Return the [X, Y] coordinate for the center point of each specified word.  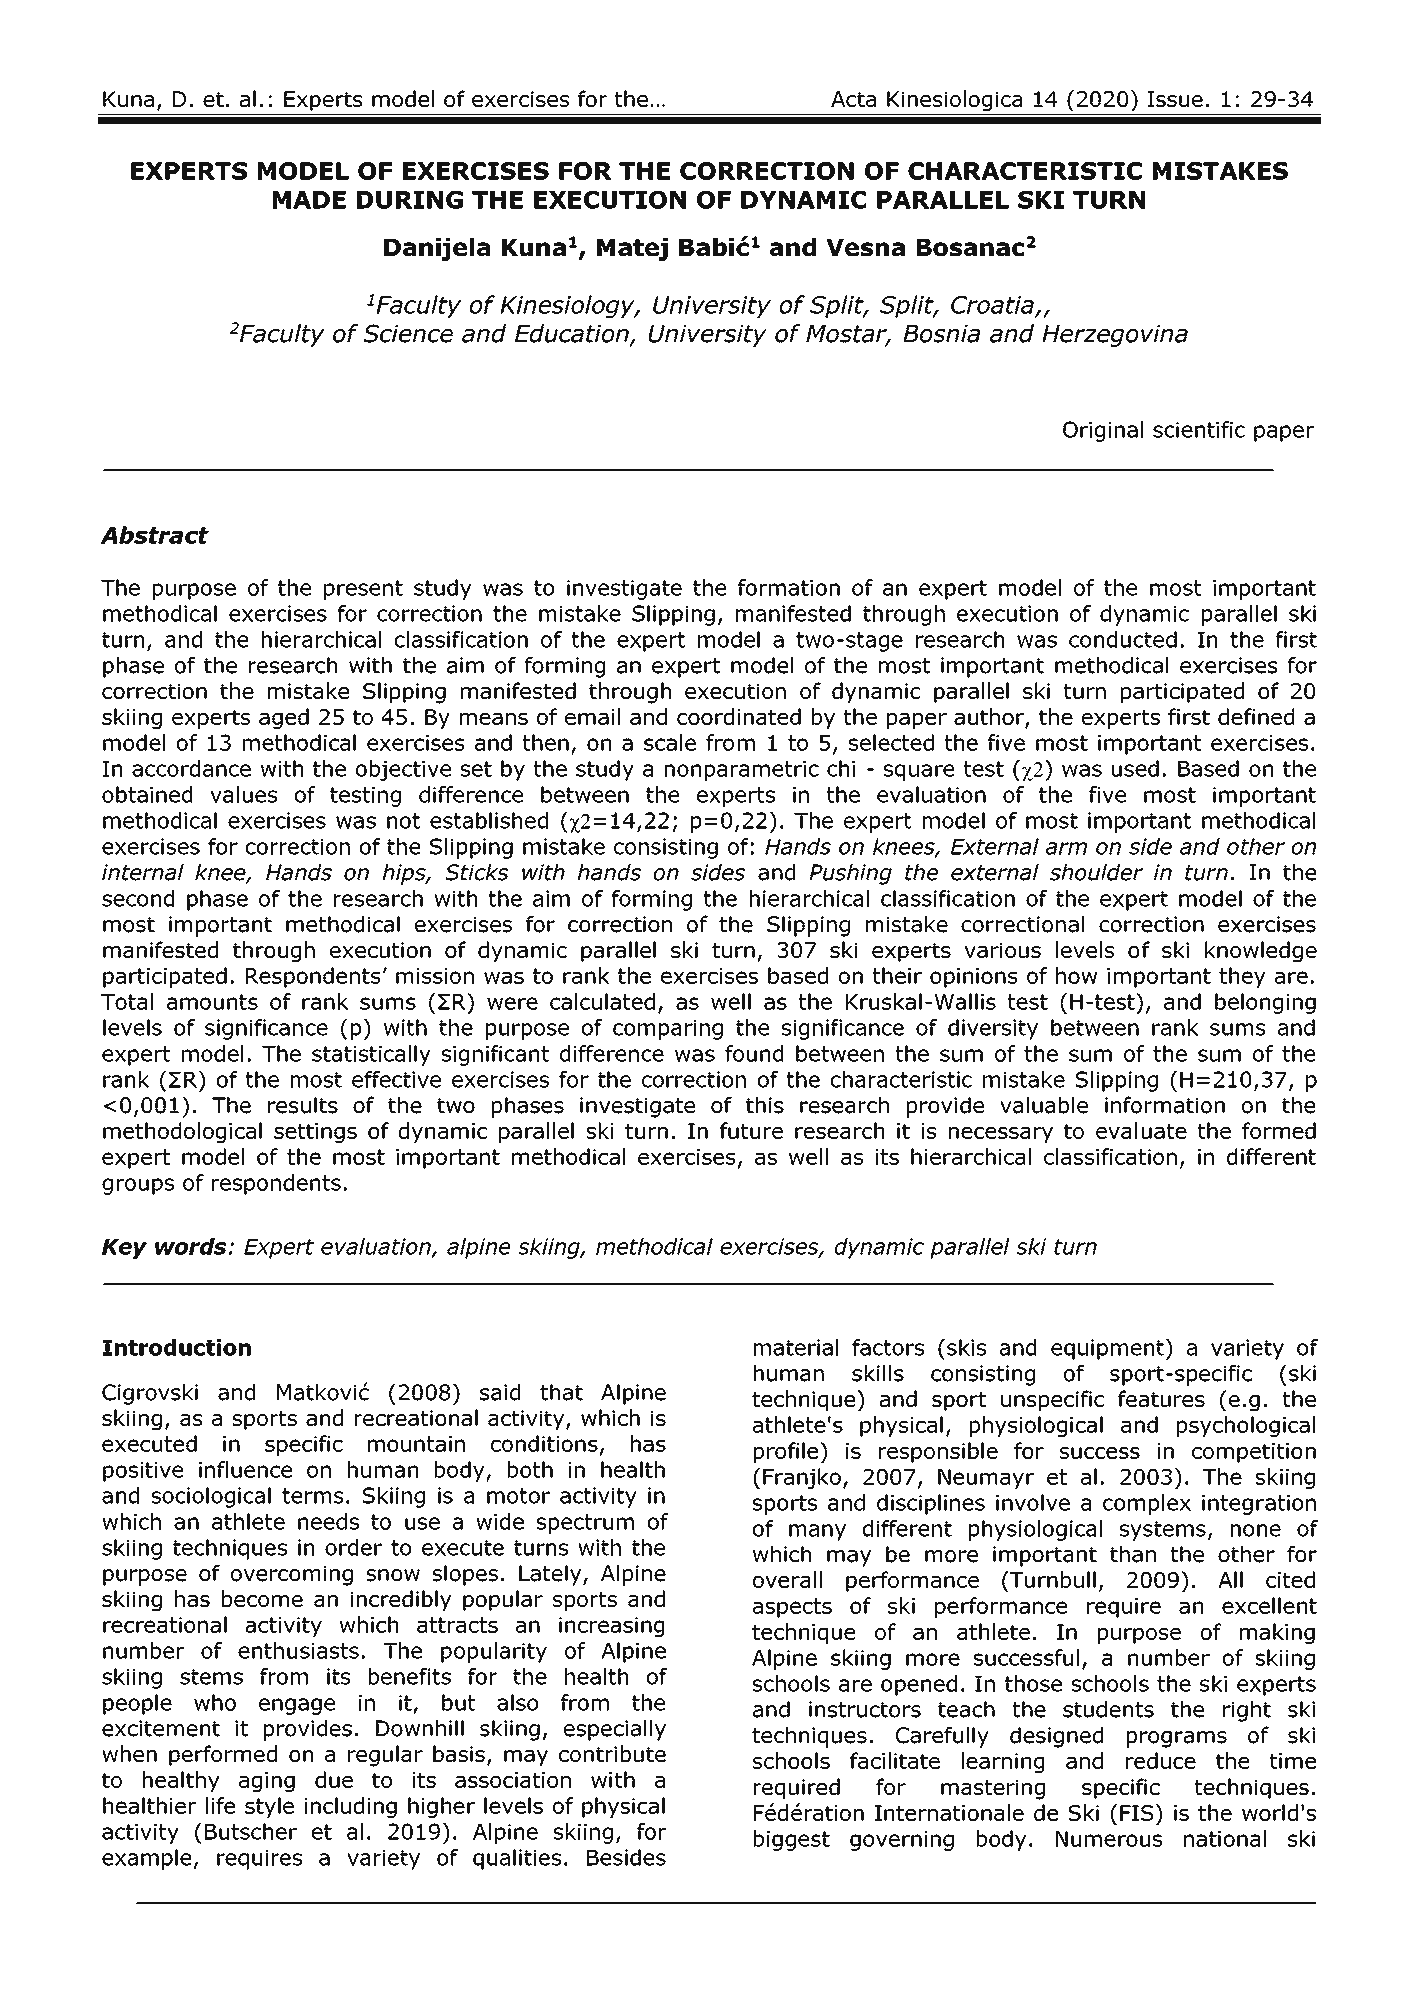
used [1135, 768]
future [751, 1130]
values [243, 794]
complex [1147, 1504]
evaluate [1141, 1130]
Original [1103, 431]
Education [573, 334]
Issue [1175, 99]
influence [245, 1469]
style [269, 1807]
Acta [853, 99]
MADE [309, 200]
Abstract [154, 535]
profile [786, 1452]
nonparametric [742, 771]
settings [315, 1133]
